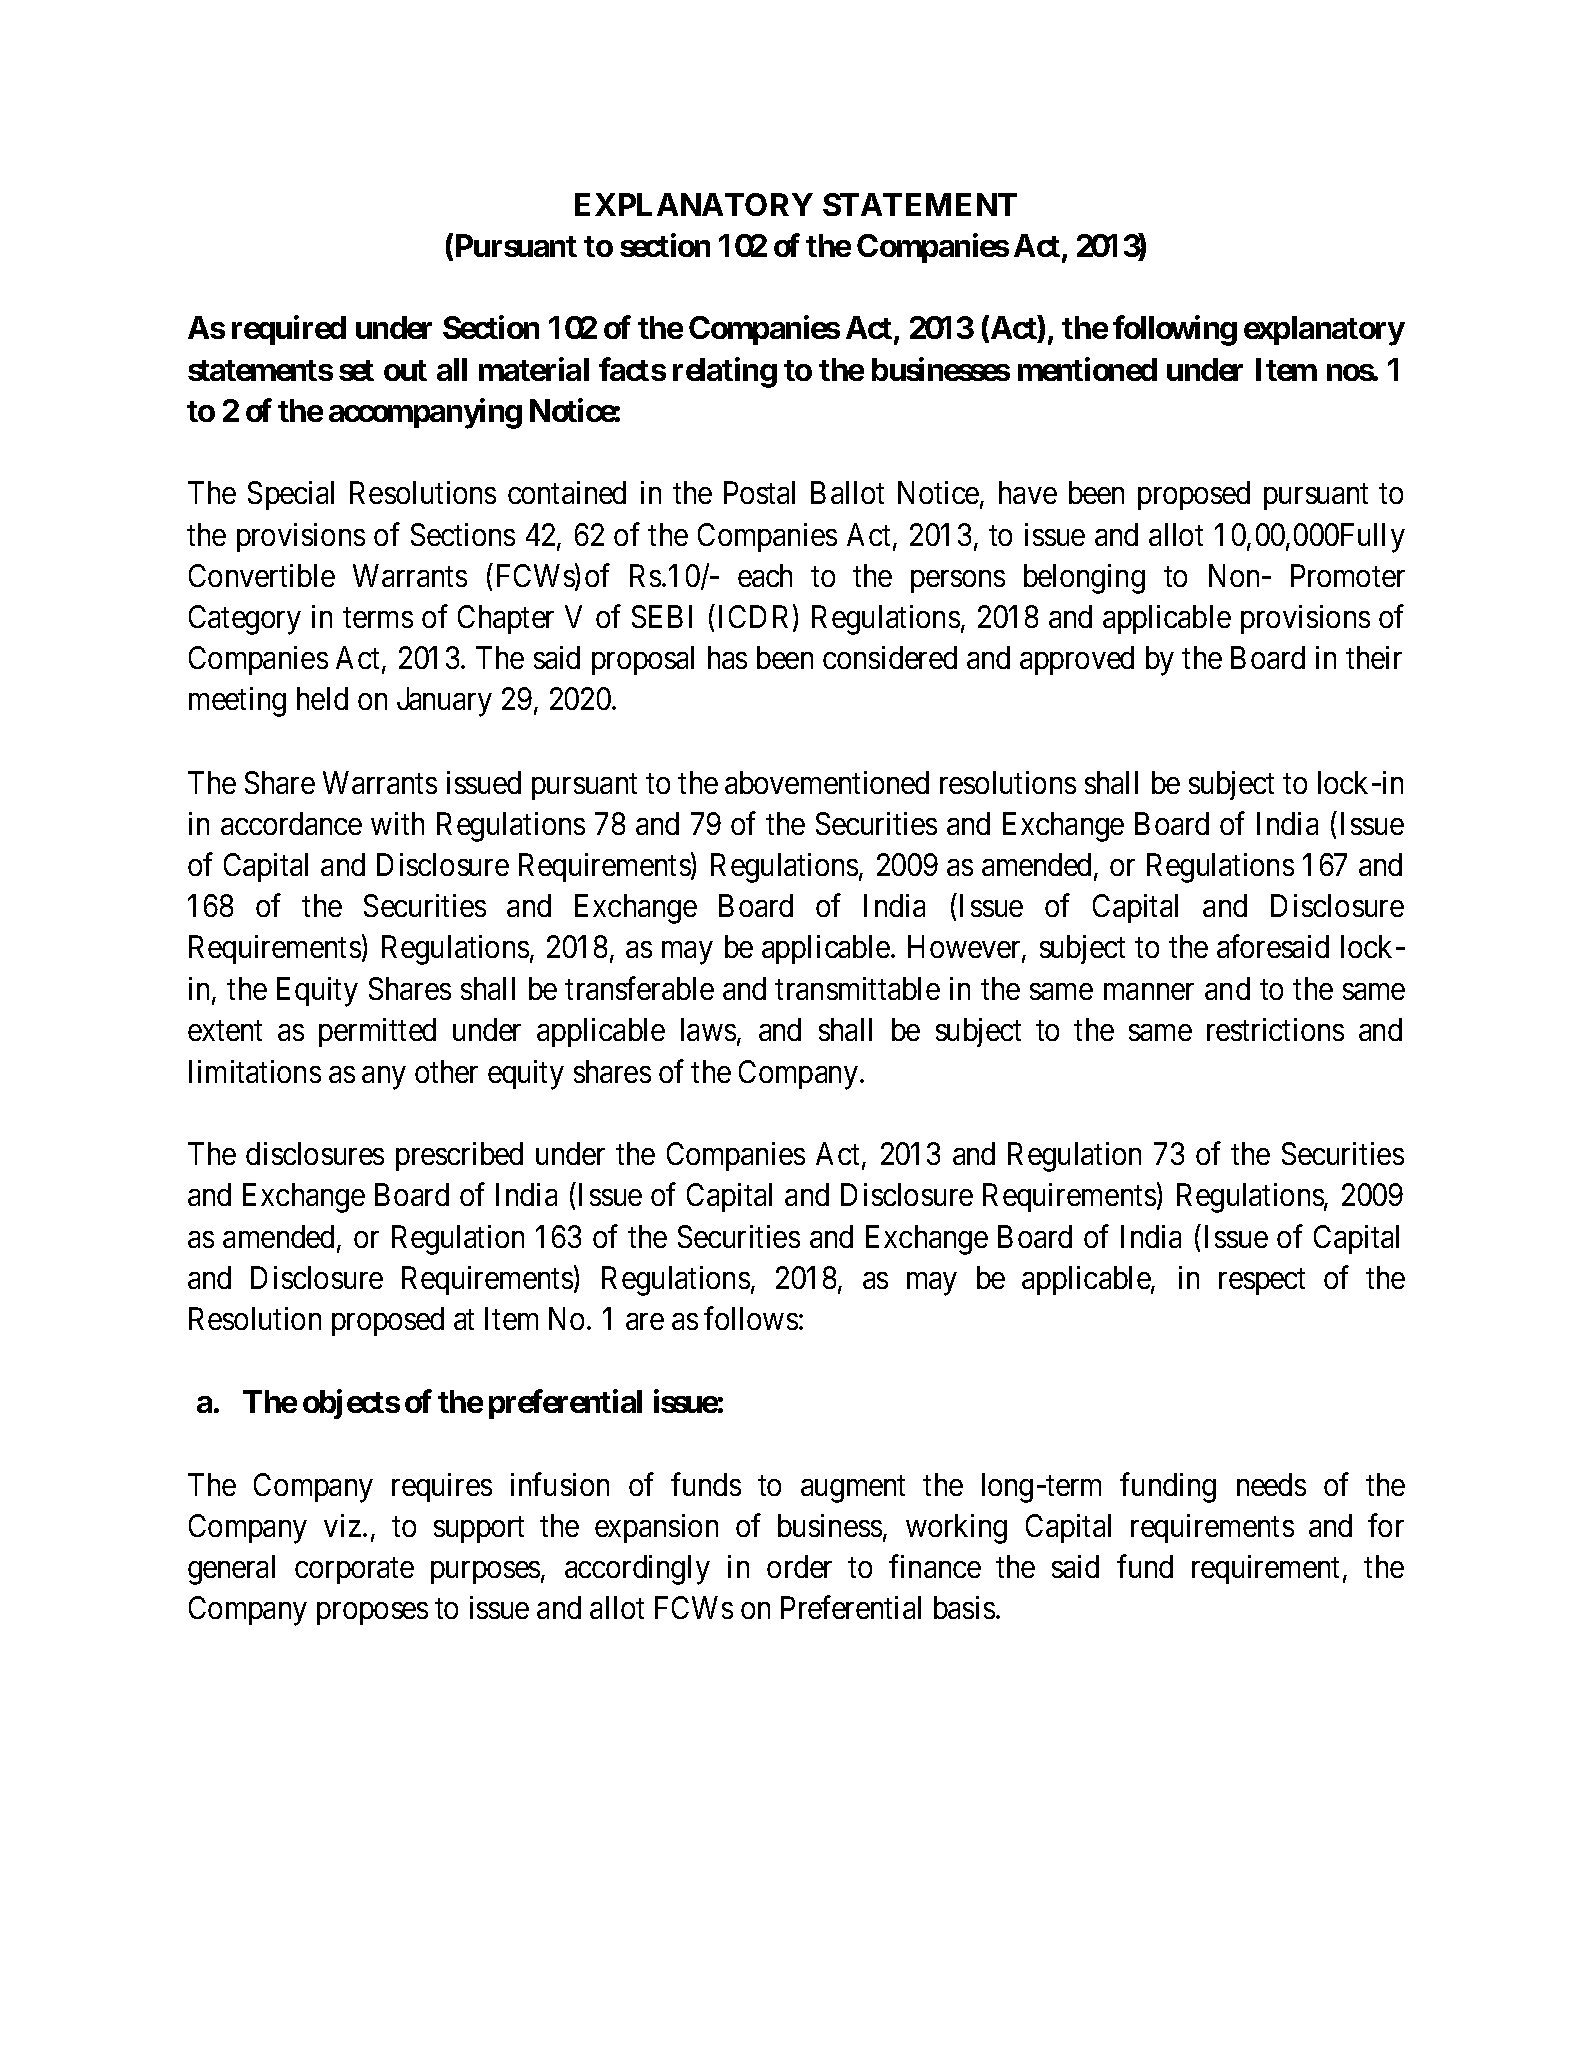  I want to click on Postal, so click(759, 492).
